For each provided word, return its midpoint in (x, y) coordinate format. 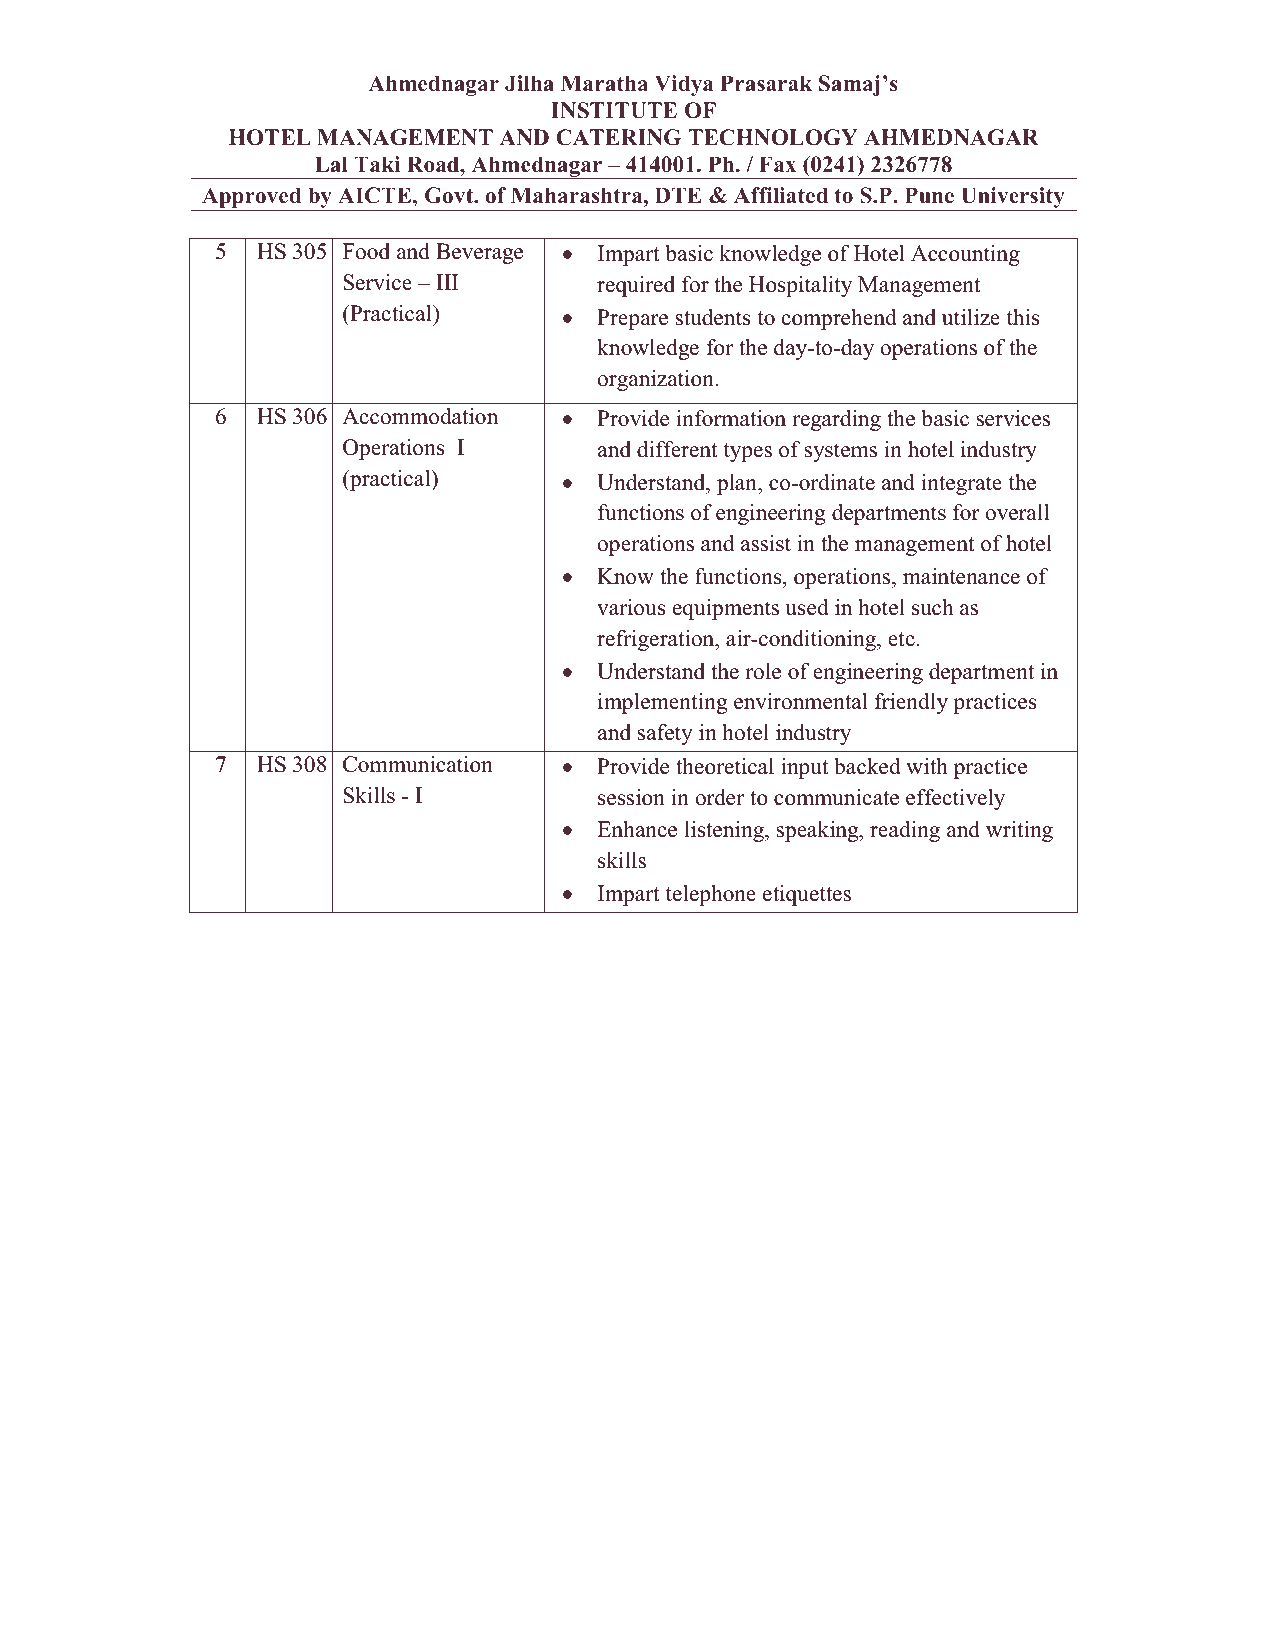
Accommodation (420, 416)
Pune (929, 195)
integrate (961, 484)
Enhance (637, 829)
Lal (331, 164)
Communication (418, 764)
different (677, 449)
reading (905, 831)
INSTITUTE (614, 110)
